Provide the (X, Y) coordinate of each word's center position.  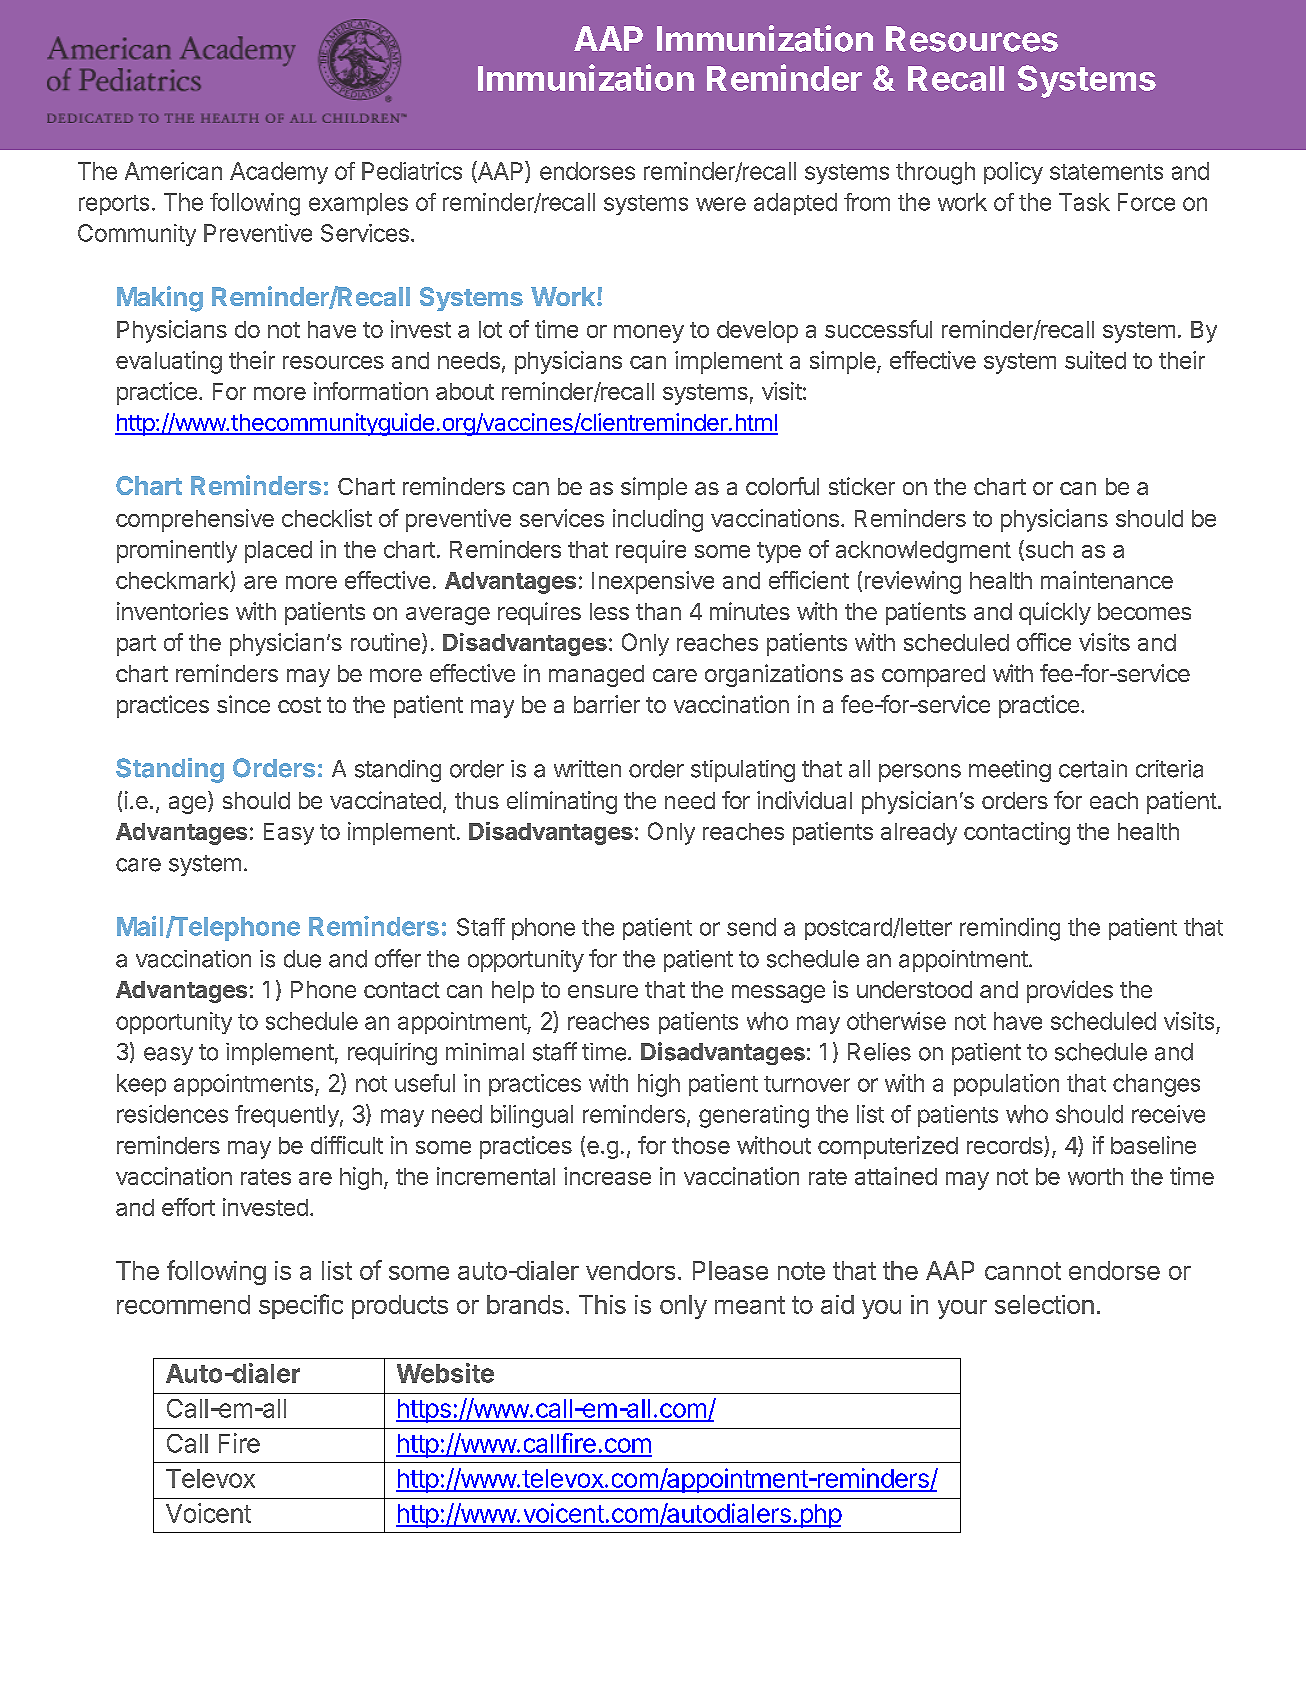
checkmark (173, 582)
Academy (279, 173)
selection (1044, 1304)
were (721, 204)
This (602, 1304)
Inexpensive (653, 582)
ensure (603, 991)
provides (1070, 991)
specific (301, 1306)
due (302, 959)
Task (1084, 202)
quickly (1055, 613)
